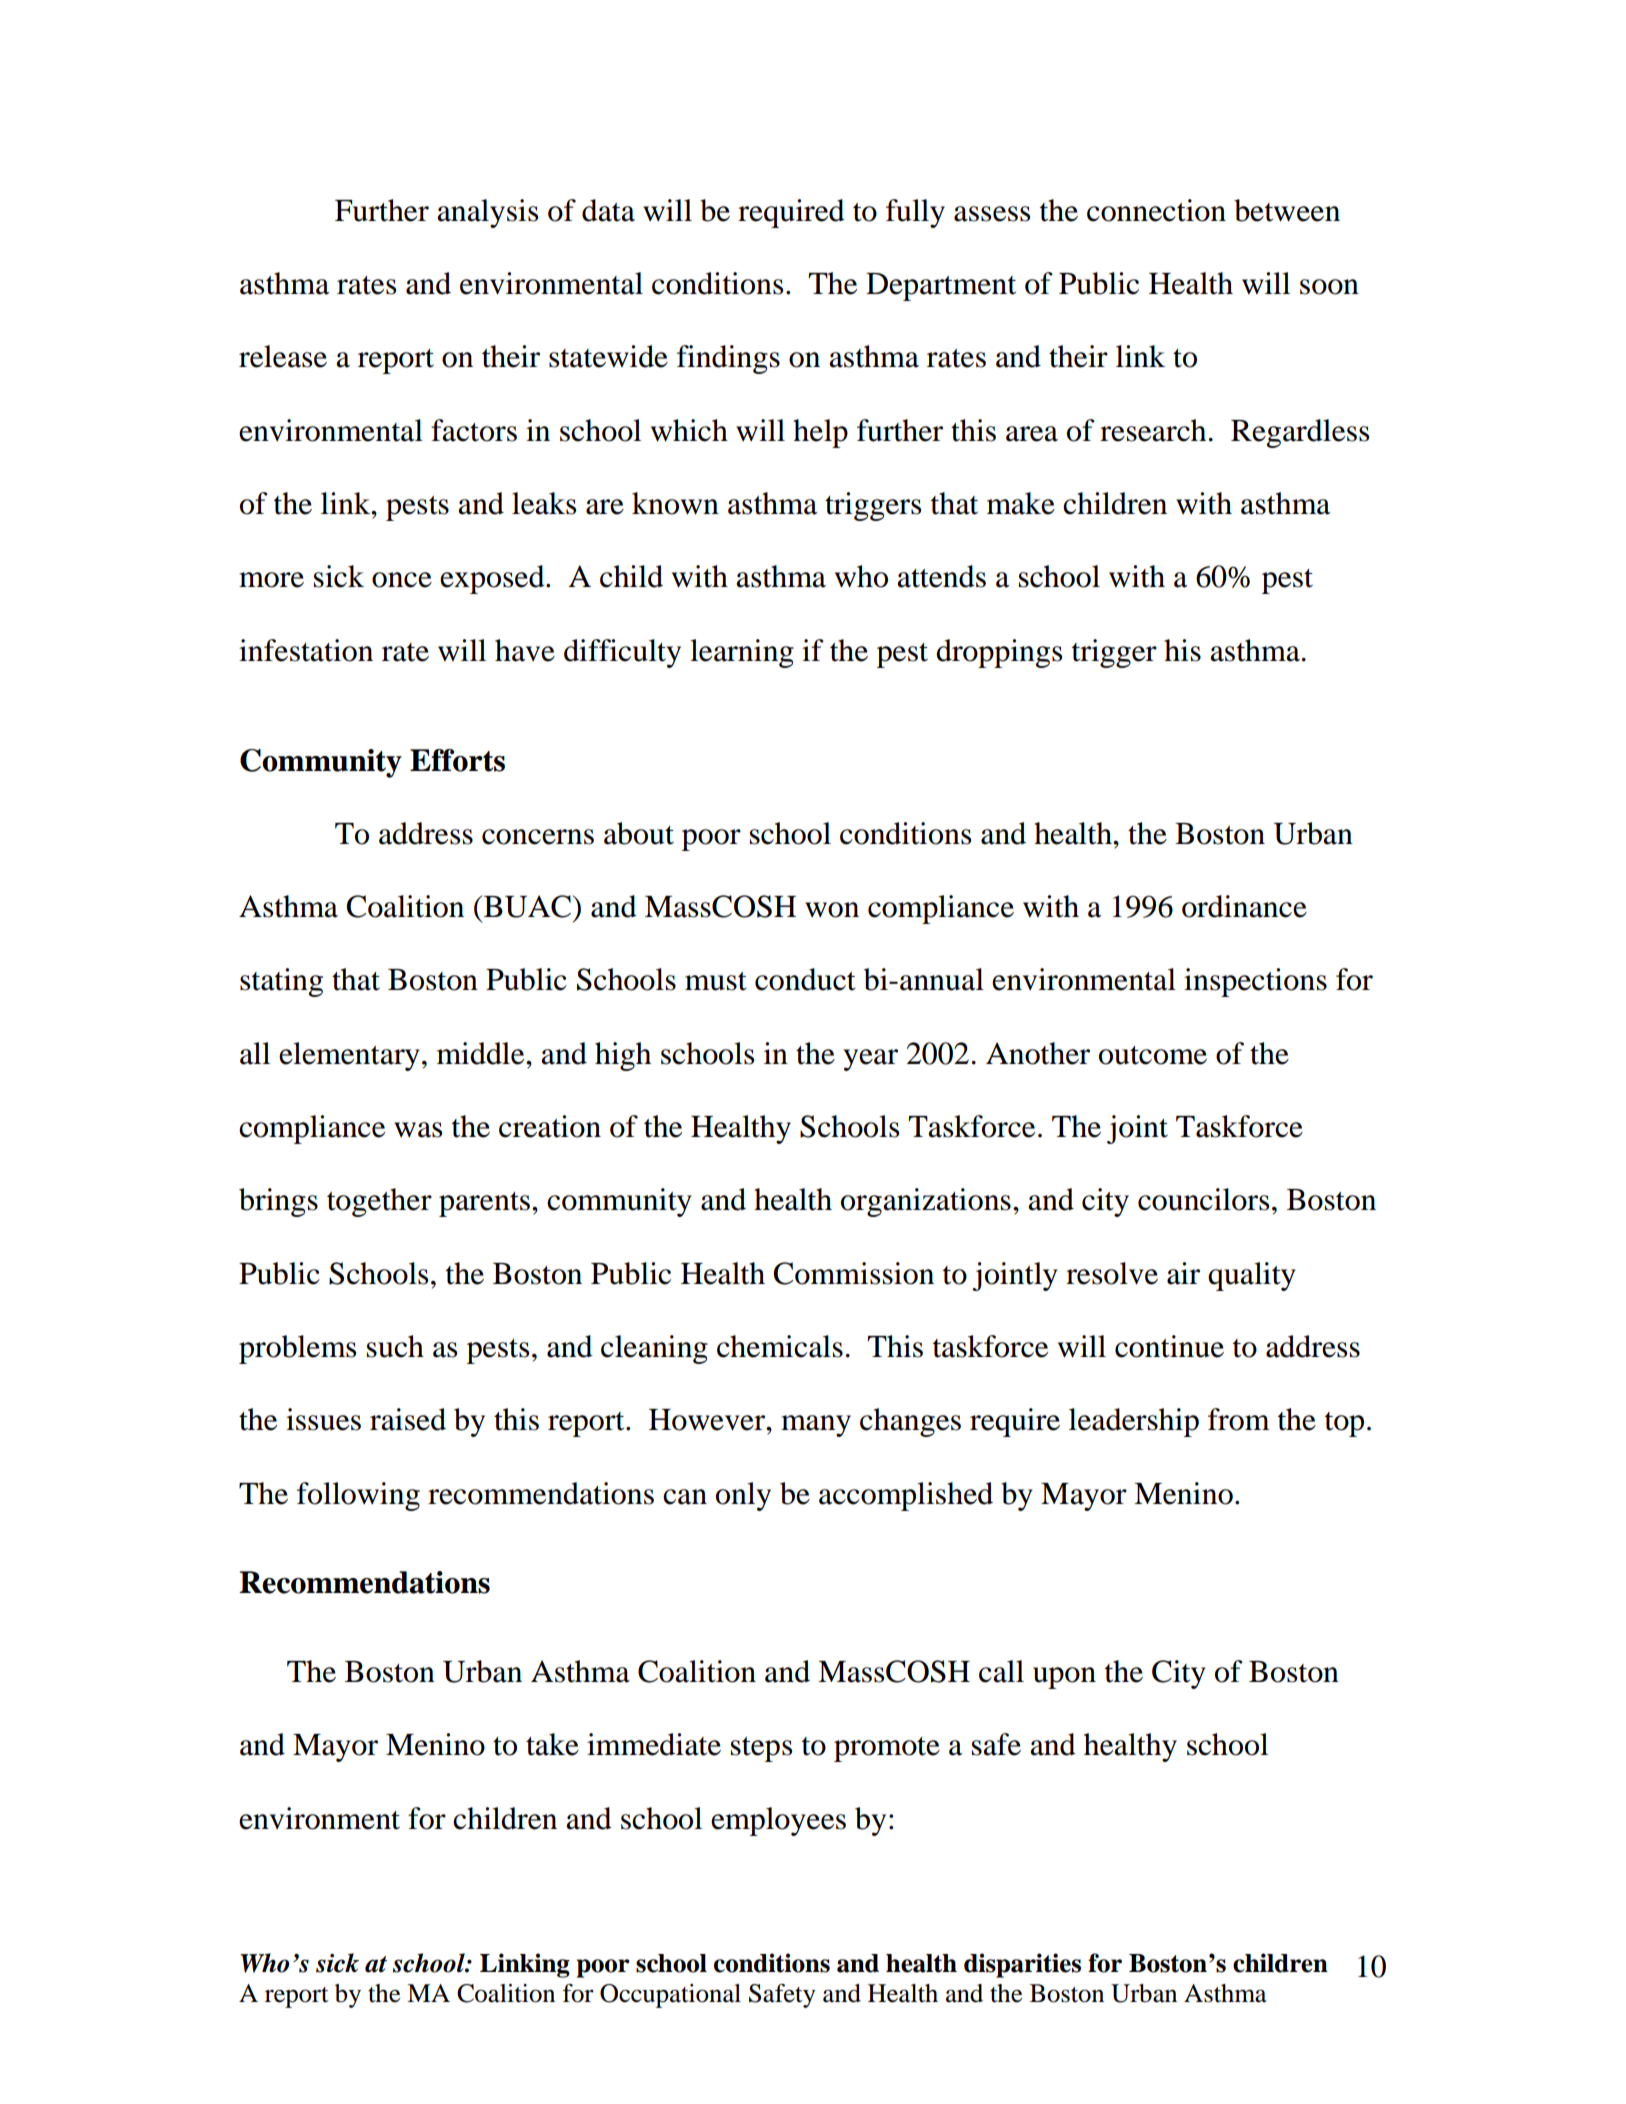 The height and width of the screenshot is (2104, 1626). What do you see at coordinates (1239, 1419) in the screenshot?
I see `from` at bounding box center [1239, 1419].
